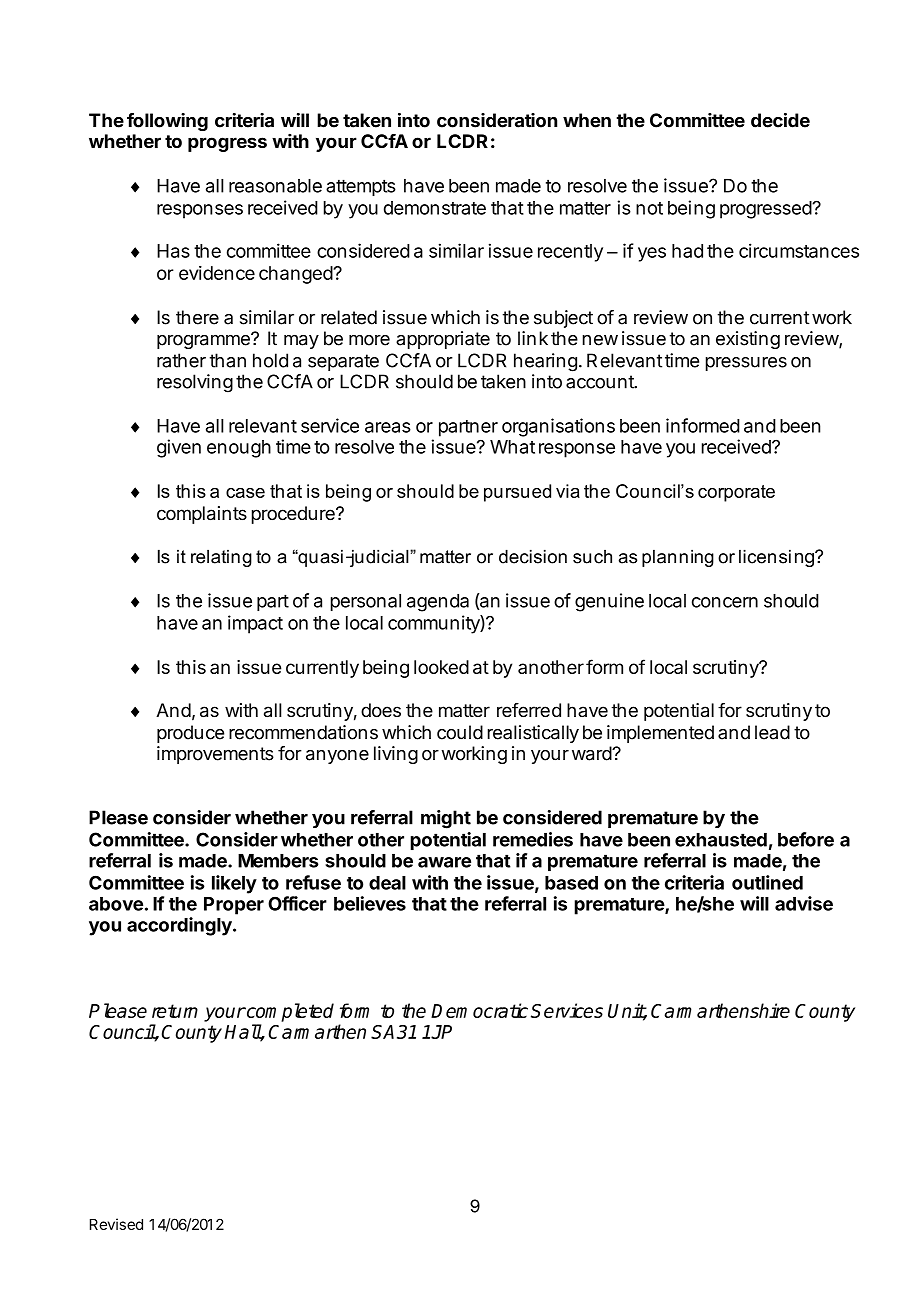 This screenshot has width=924, height=1308. I want to click on concern, so click(725, 602).
